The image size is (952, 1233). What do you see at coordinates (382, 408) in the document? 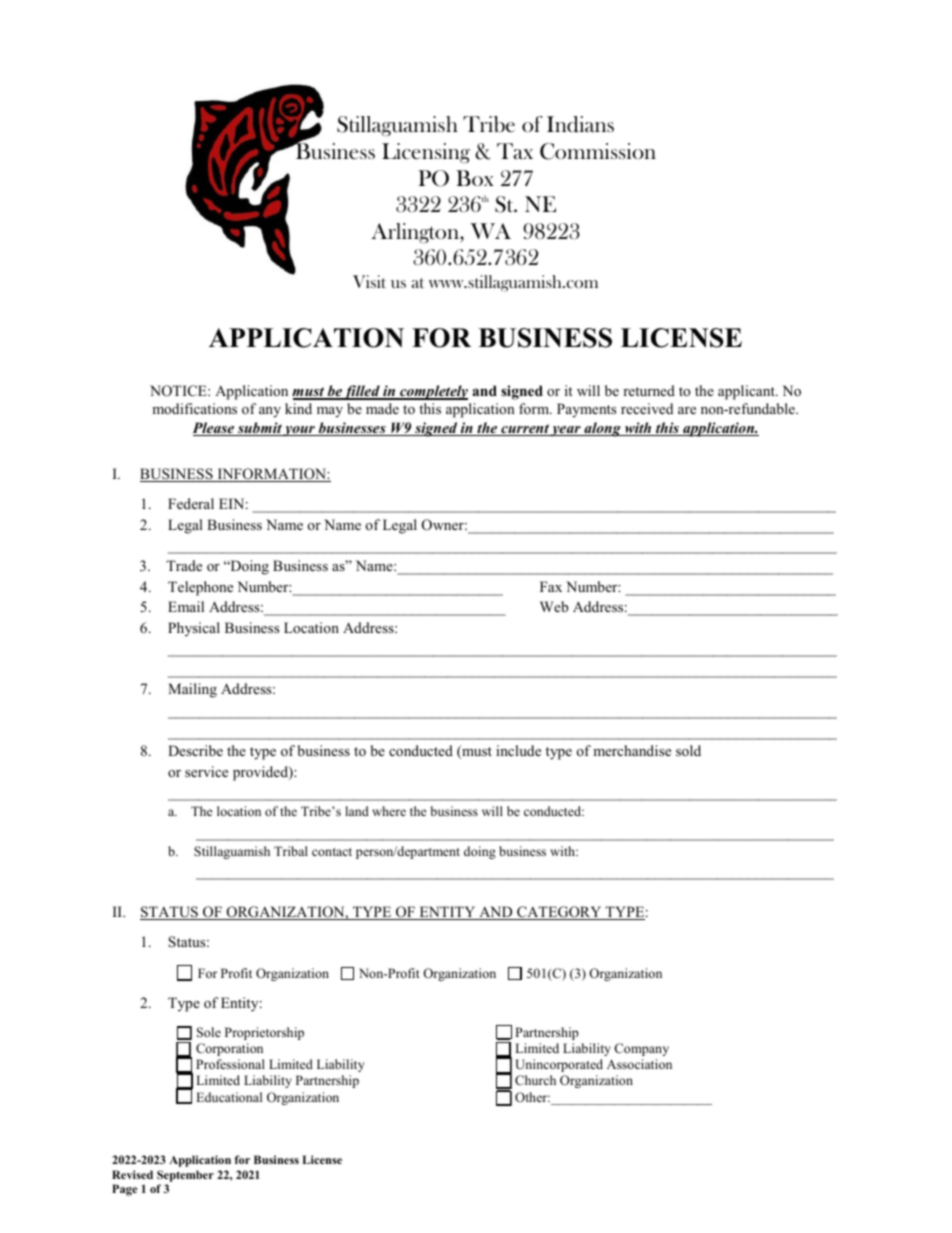
I see `made` at bounding box center [382, 408].
